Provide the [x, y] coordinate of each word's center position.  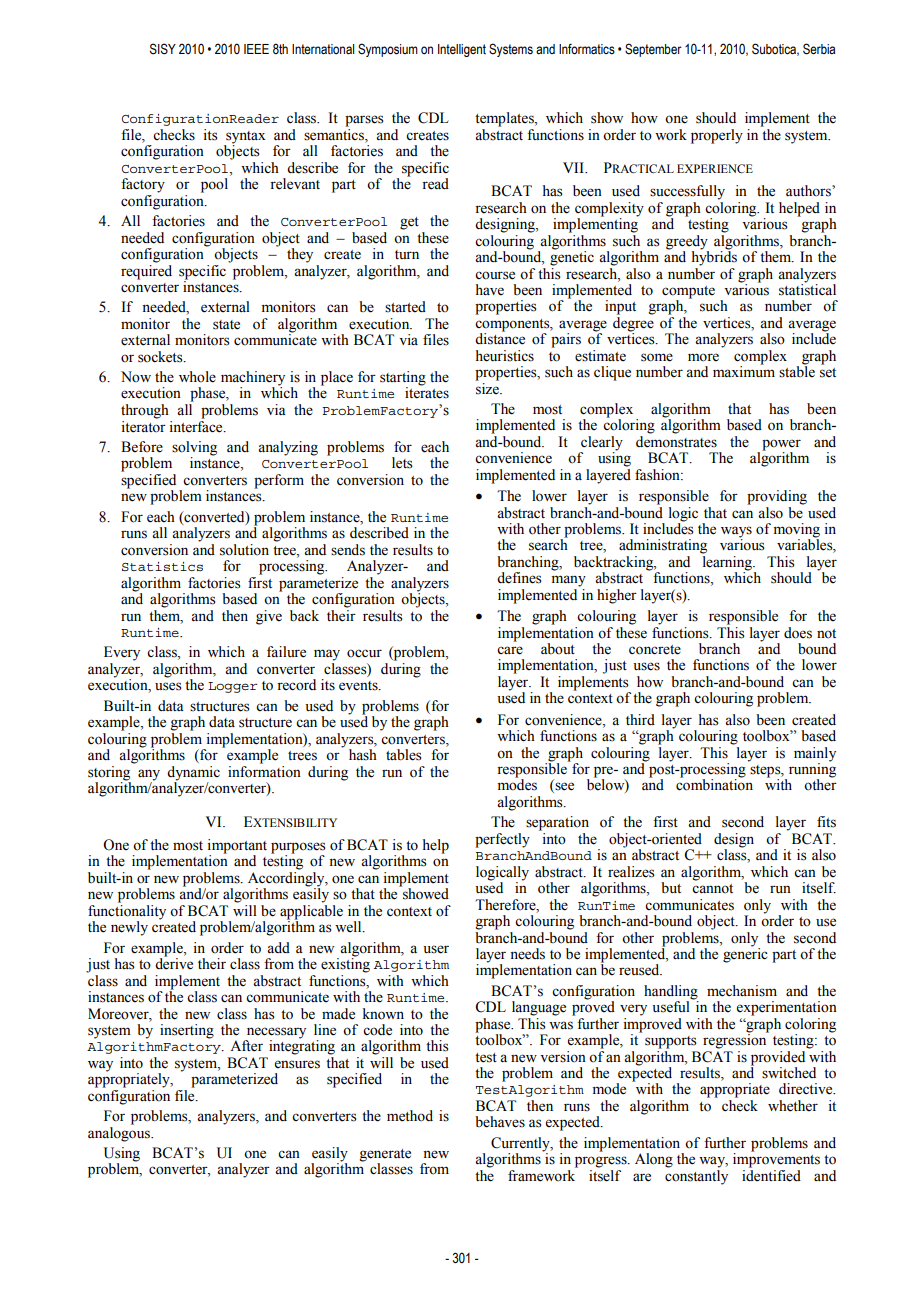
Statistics [162, 566]
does [798, 633]
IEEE [256, 49]
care [510, 650]
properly [717, 136]
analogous [120, 1133]
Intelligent [462, 50]
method [410, 1116]
